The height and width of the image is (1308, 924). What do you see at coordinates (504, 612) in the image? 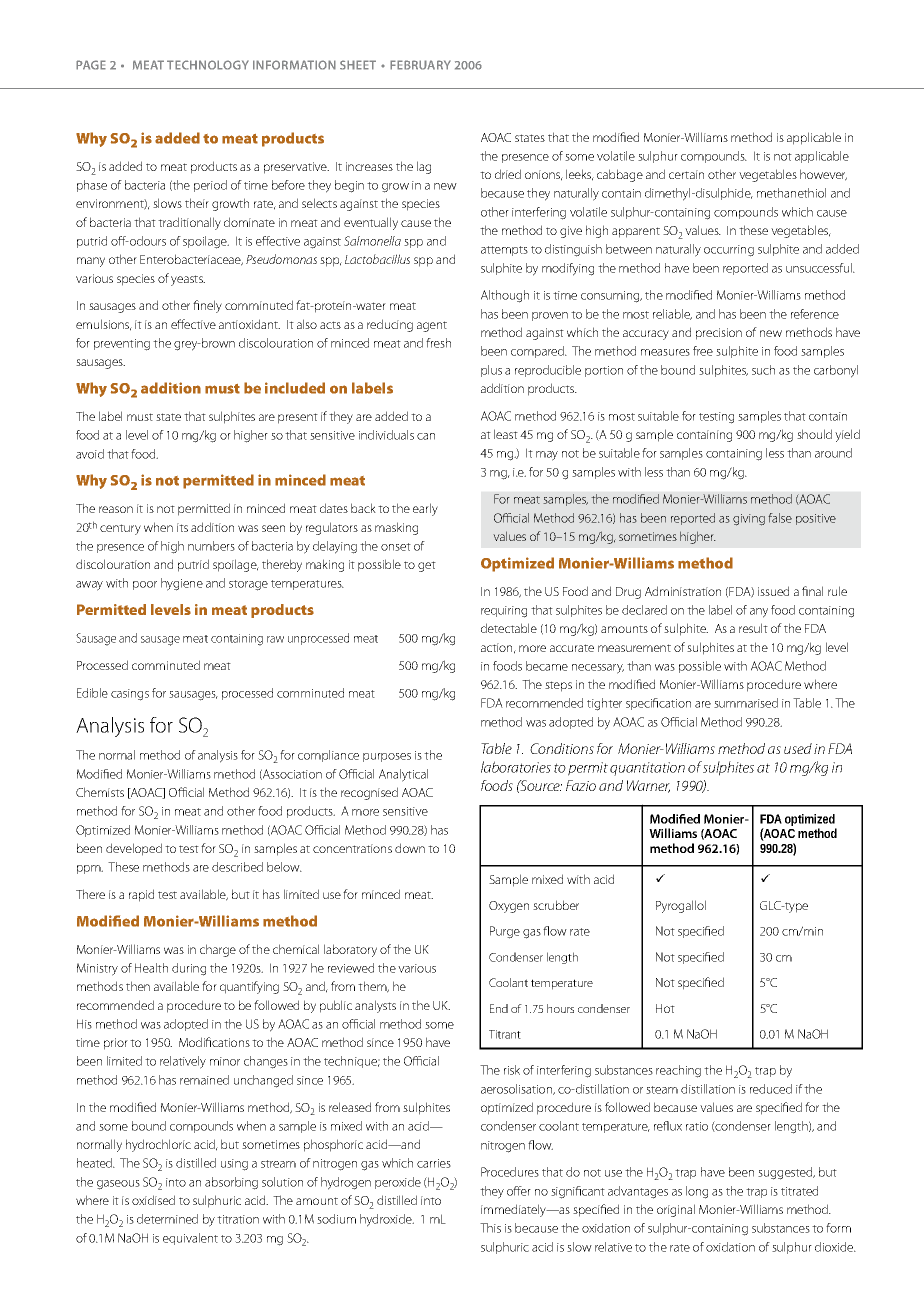
I see `requiring` at bounding box center [504, 612].
